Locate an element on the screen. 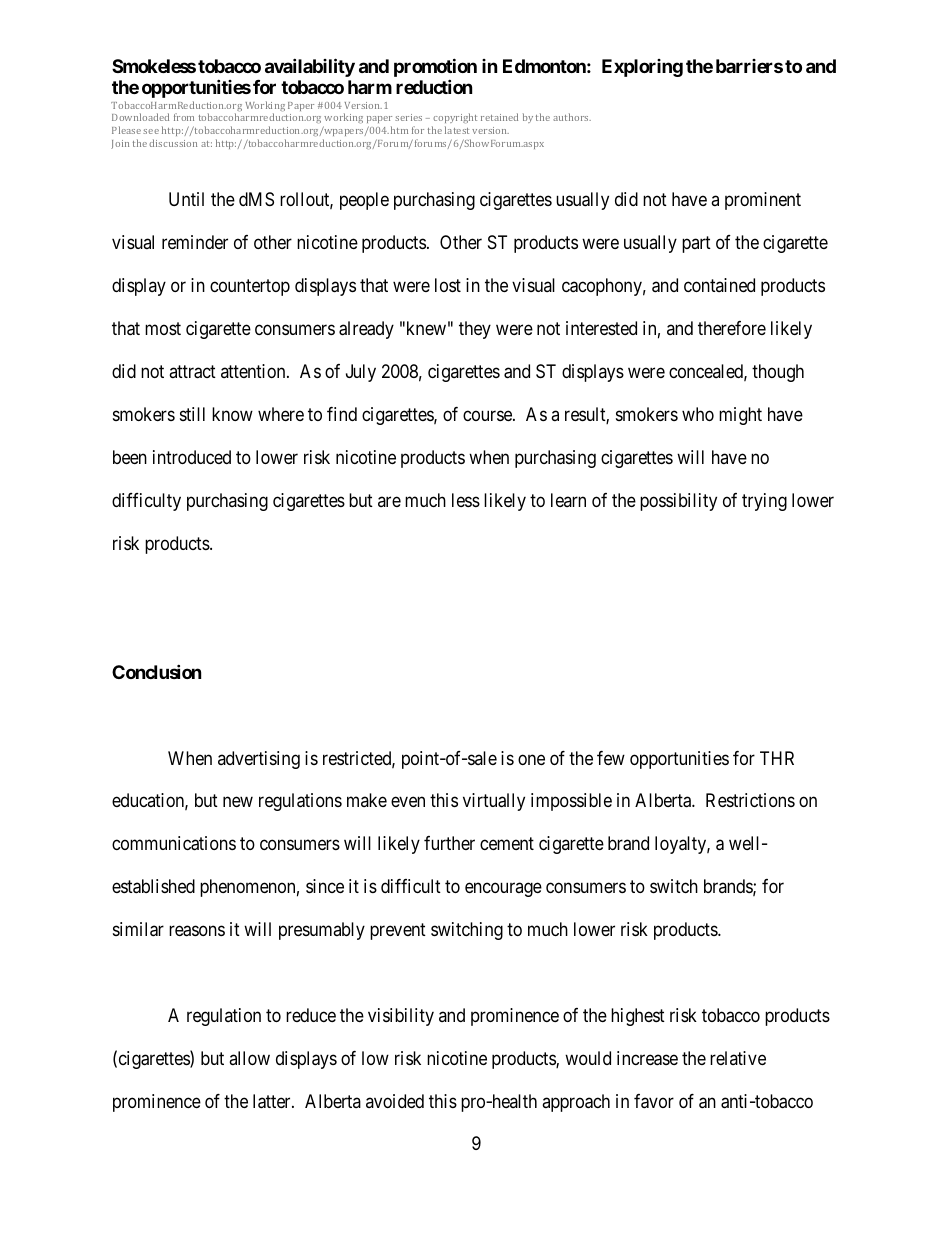  still is located at coordinates (192, 414).
